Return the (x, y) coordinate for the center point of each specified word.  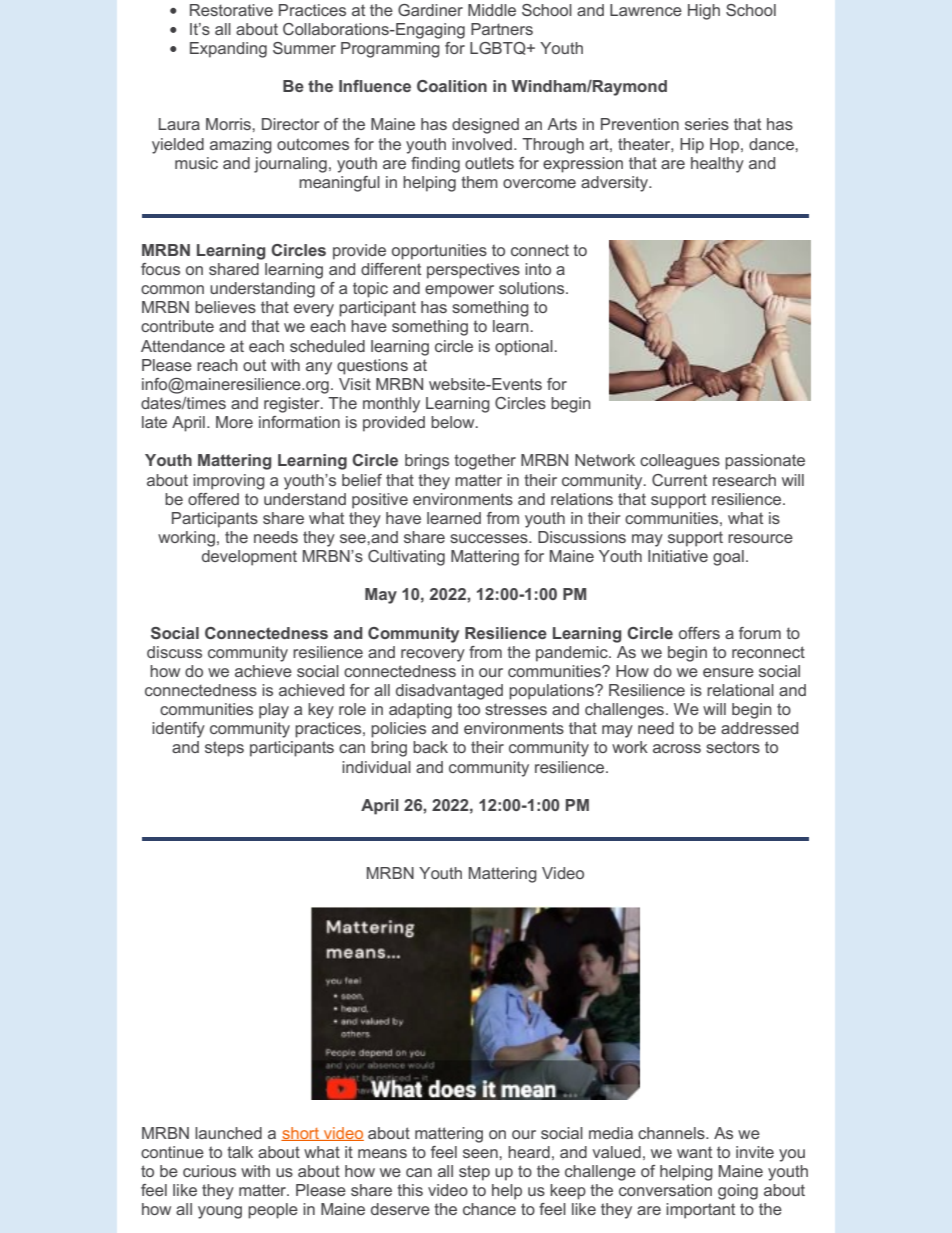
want (694, 1152)
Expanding (228, 50)
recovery (433, 655)
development (249, 558)
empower (459, 291)
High (704, 12)
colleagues (680, 462)
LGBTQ (499, 48)
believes (225, 307)
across (677, 748)
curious (209, 1171)
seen (481, 1153)
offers (699, 633)
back (430, 747)
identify (178, 730)
